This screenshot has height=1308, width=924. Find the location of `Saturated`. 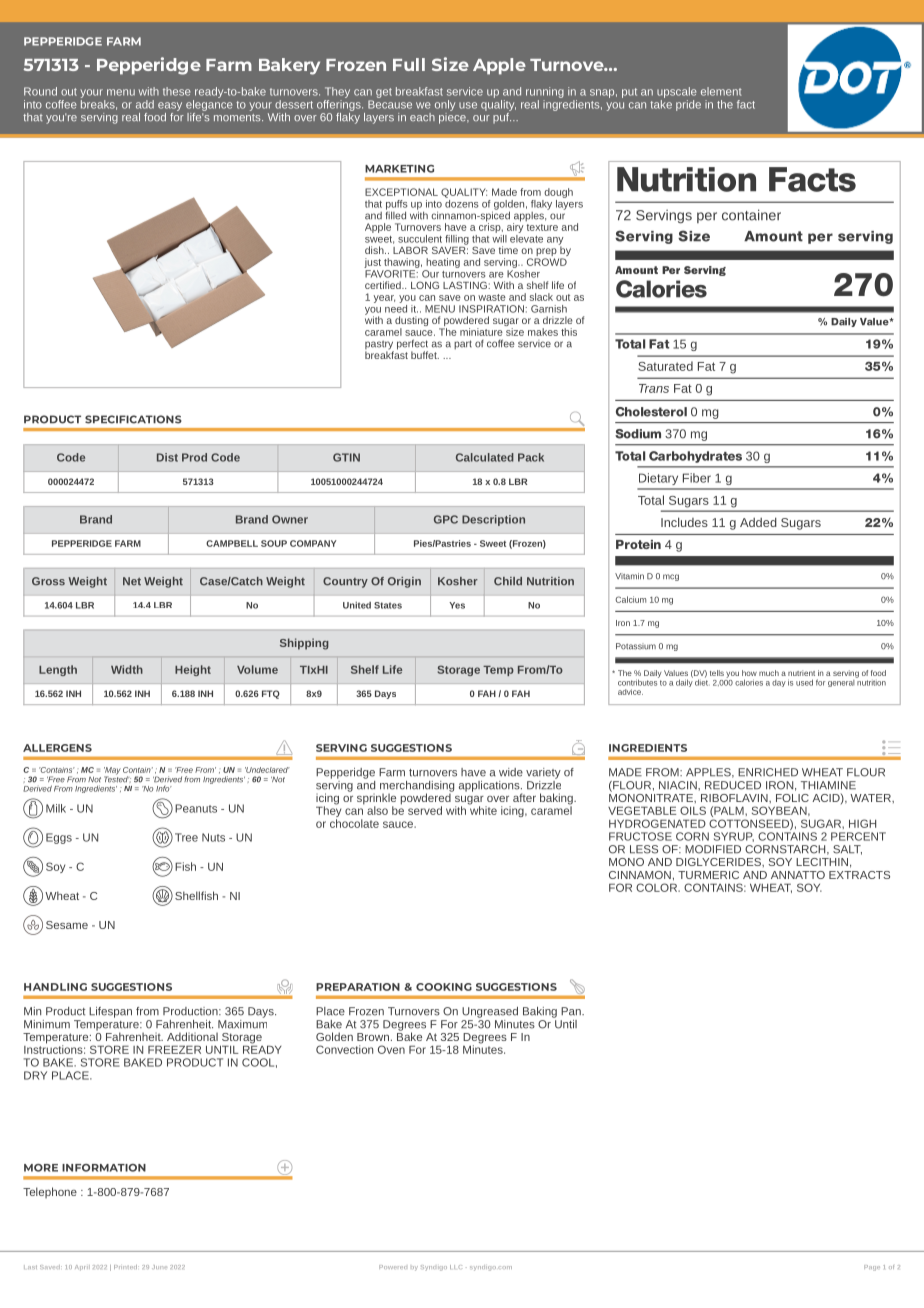

Saturated is located at coordinates (665, 366).
